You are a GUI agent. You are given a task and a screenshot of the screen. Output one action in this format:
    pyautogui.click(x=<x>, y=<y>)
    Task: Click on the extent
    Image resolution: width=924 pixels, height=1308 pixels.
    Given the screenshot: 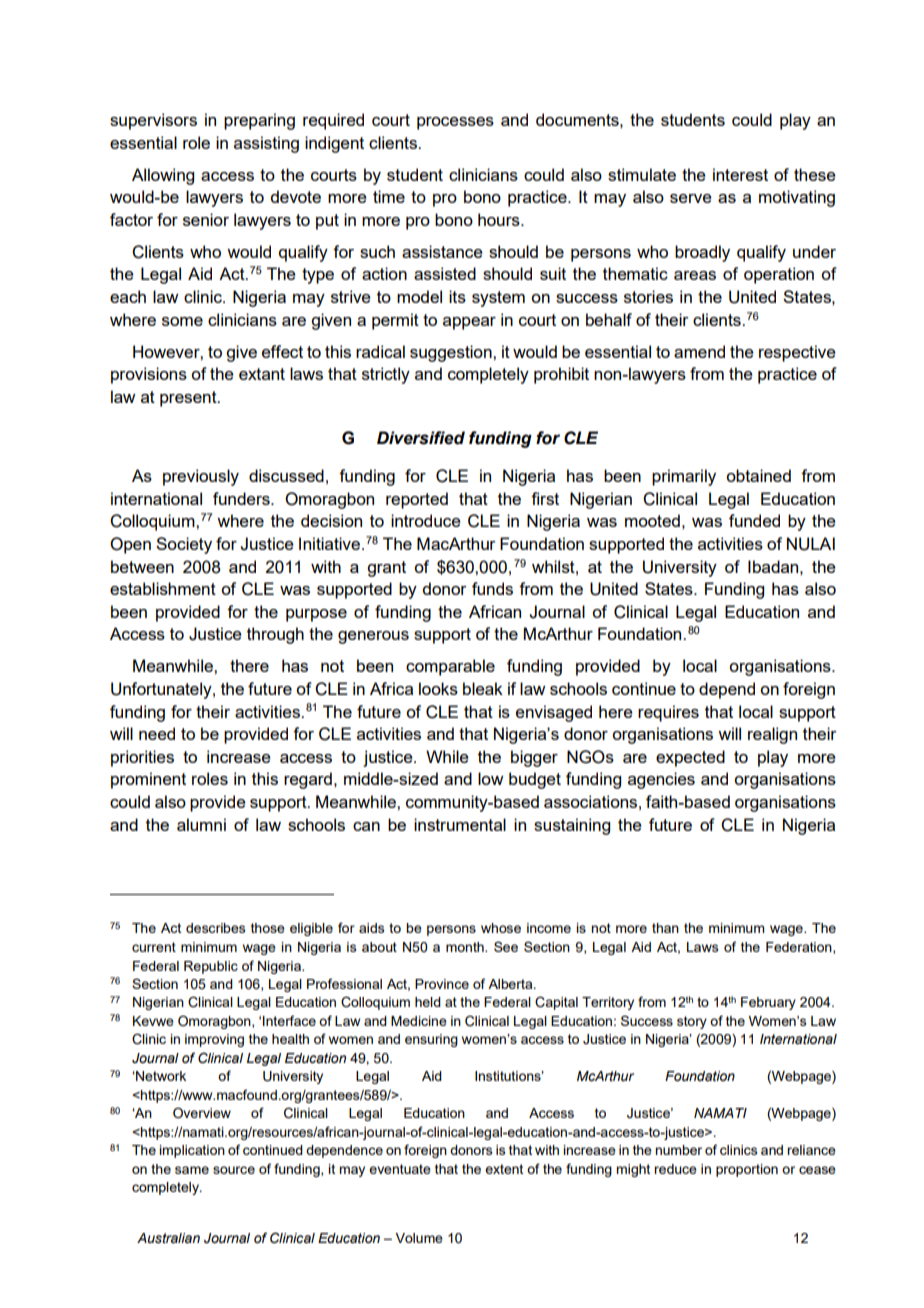 What is the action you would take?
    pyautogui.click(x=504, y=1169)
